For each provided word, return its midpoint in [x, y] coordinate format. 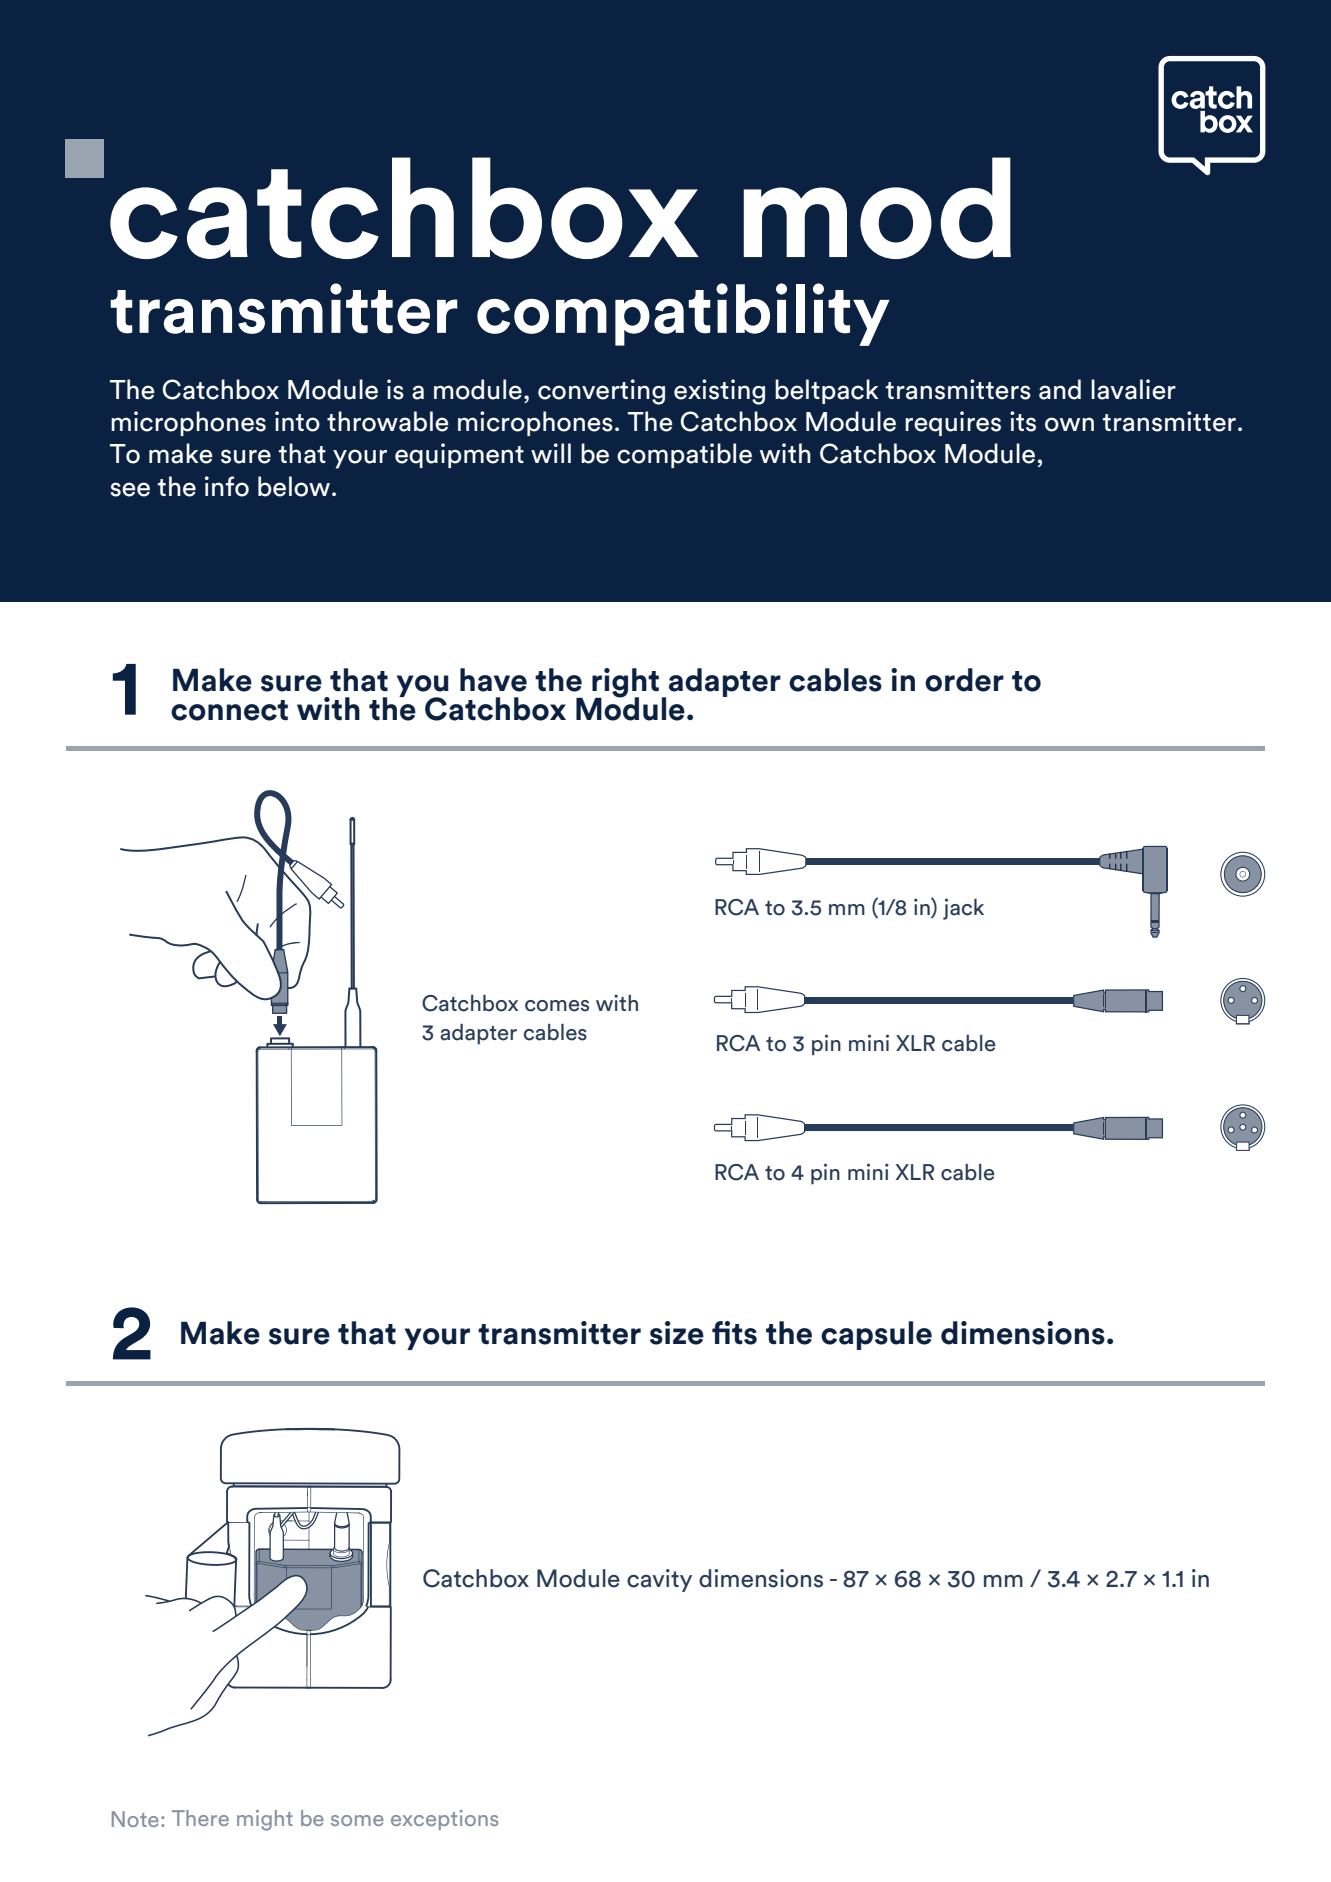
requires [953, 423]
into [297, 421]
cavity [659, 1580]
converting [601, 392]
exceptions [444, 1820]
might [265, 1820]
